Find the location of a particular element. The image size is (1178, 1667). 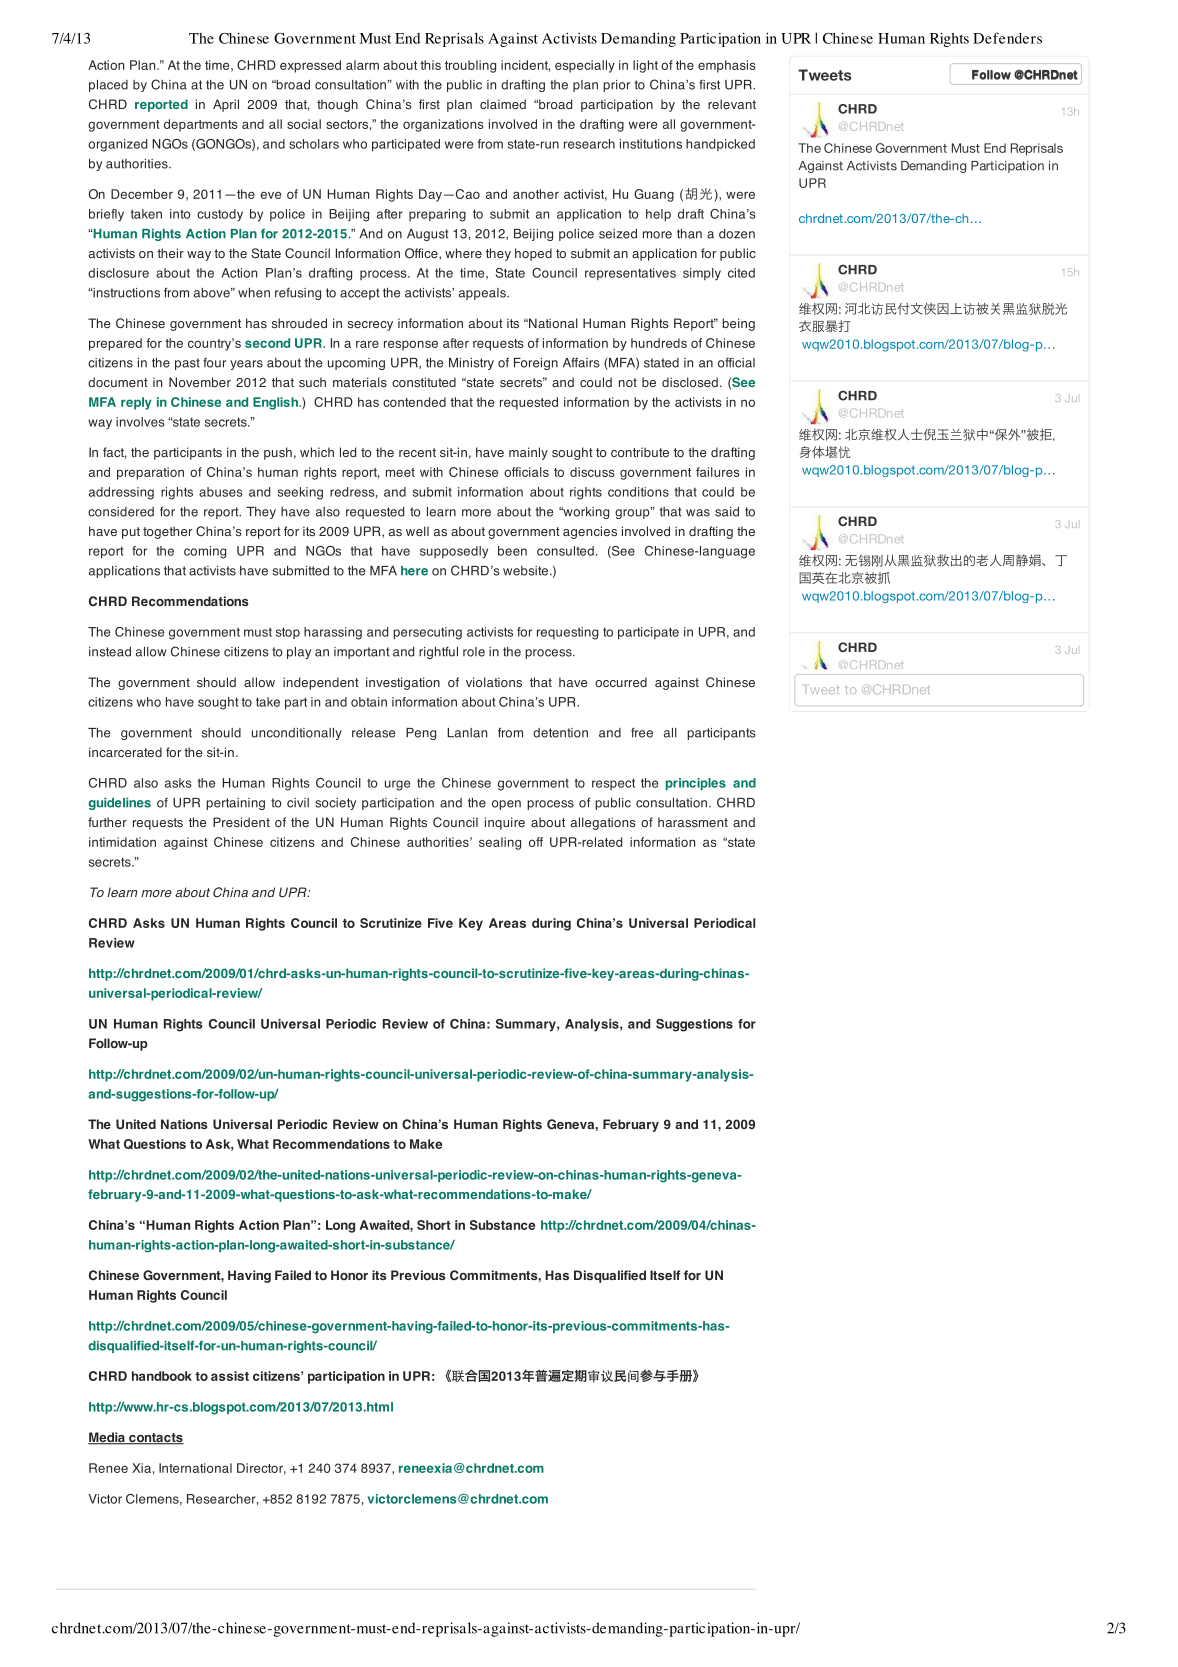

handbook is located at coordinates (162, 1376).
